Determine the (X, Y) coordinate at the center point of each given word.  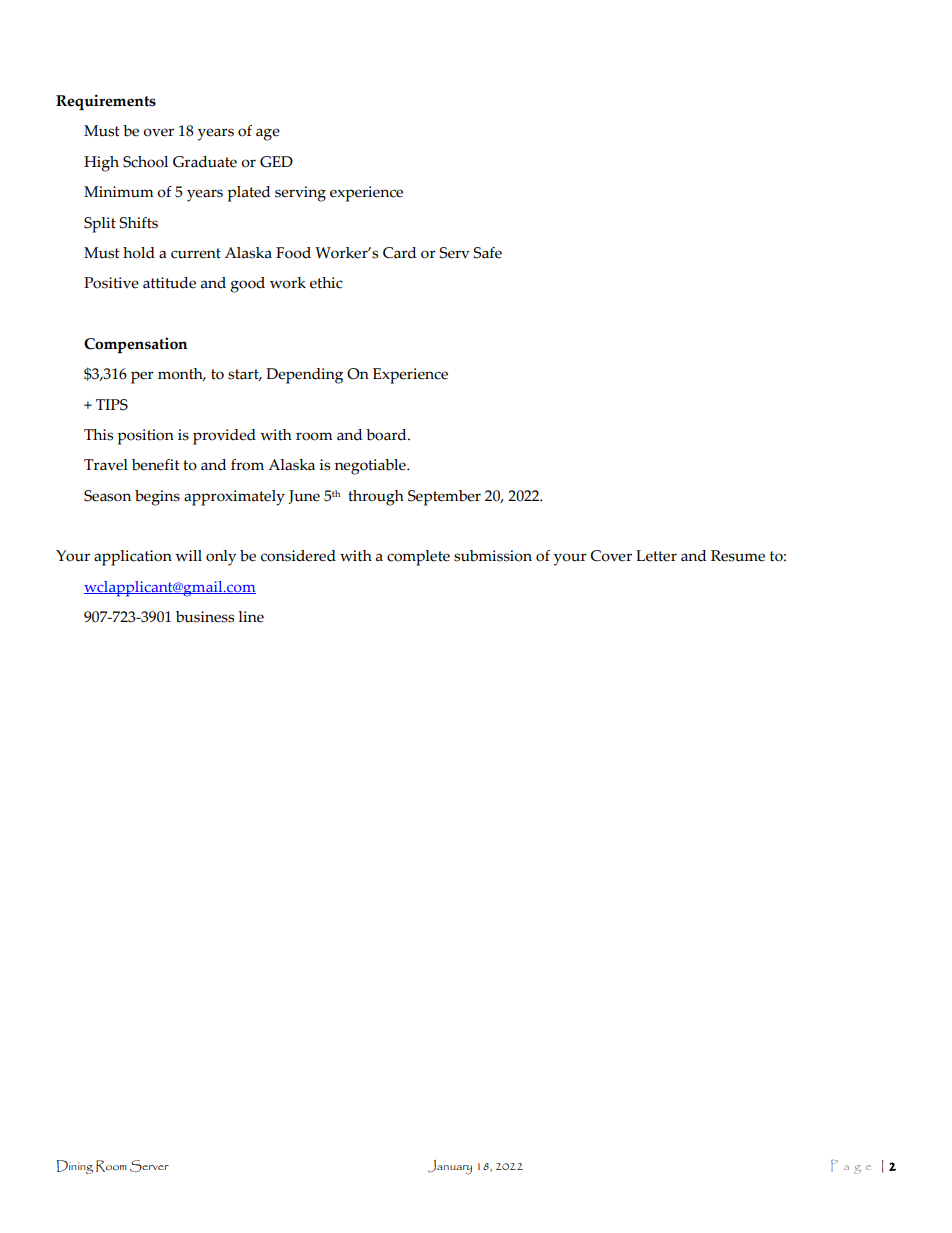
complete (418, 558)
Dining (74, 1167)
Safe (487, 253)
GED (276, 162)
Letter (656, 556)
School (145, 162)
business (205, 617)
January (450, 1167)
